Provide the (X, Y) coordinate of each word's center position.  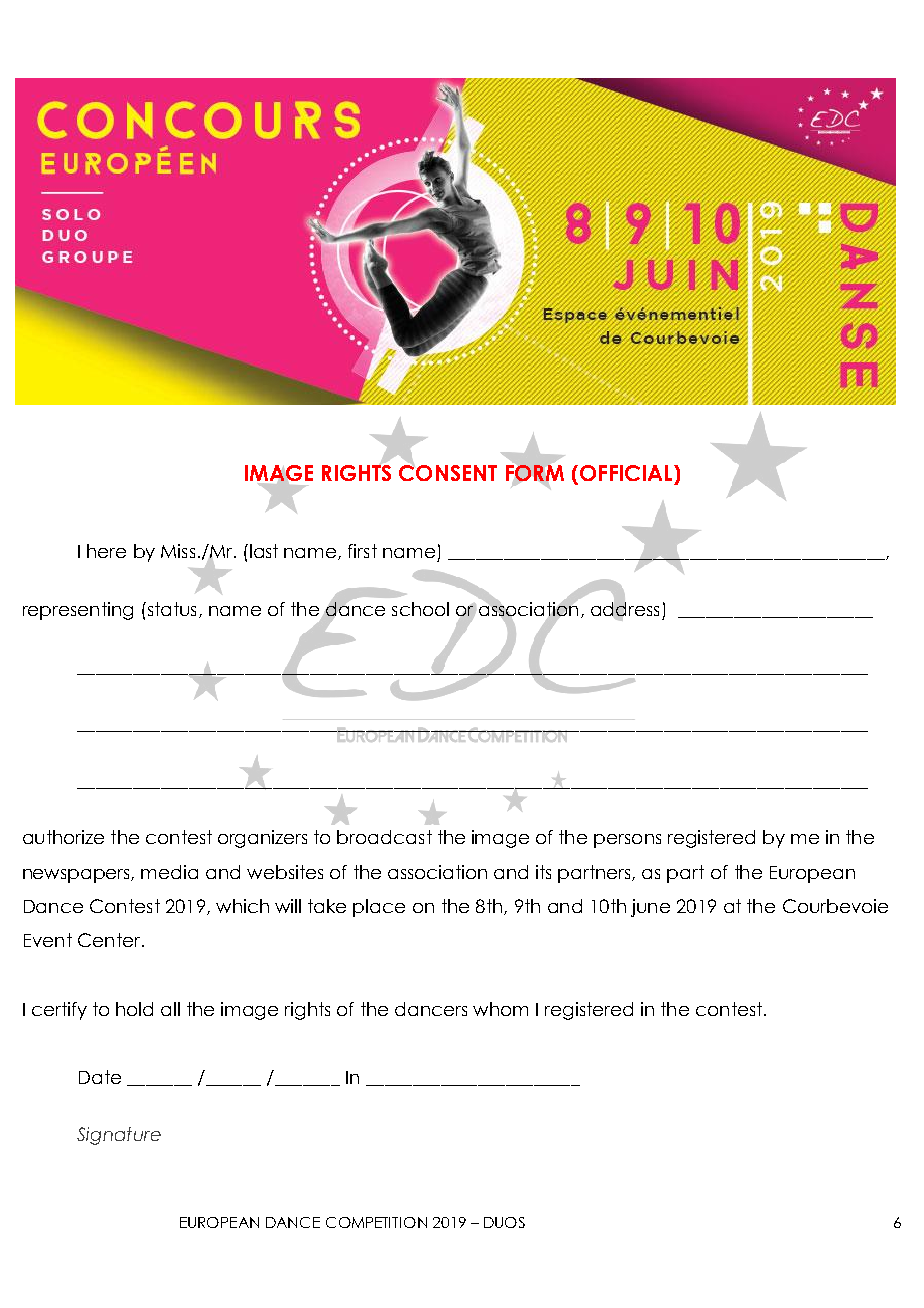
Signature (119, 1136)
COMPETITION (376, 1222)
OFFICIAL (627, 473)
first (362, 551)
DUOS (504, 1222)
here (106, 551)
